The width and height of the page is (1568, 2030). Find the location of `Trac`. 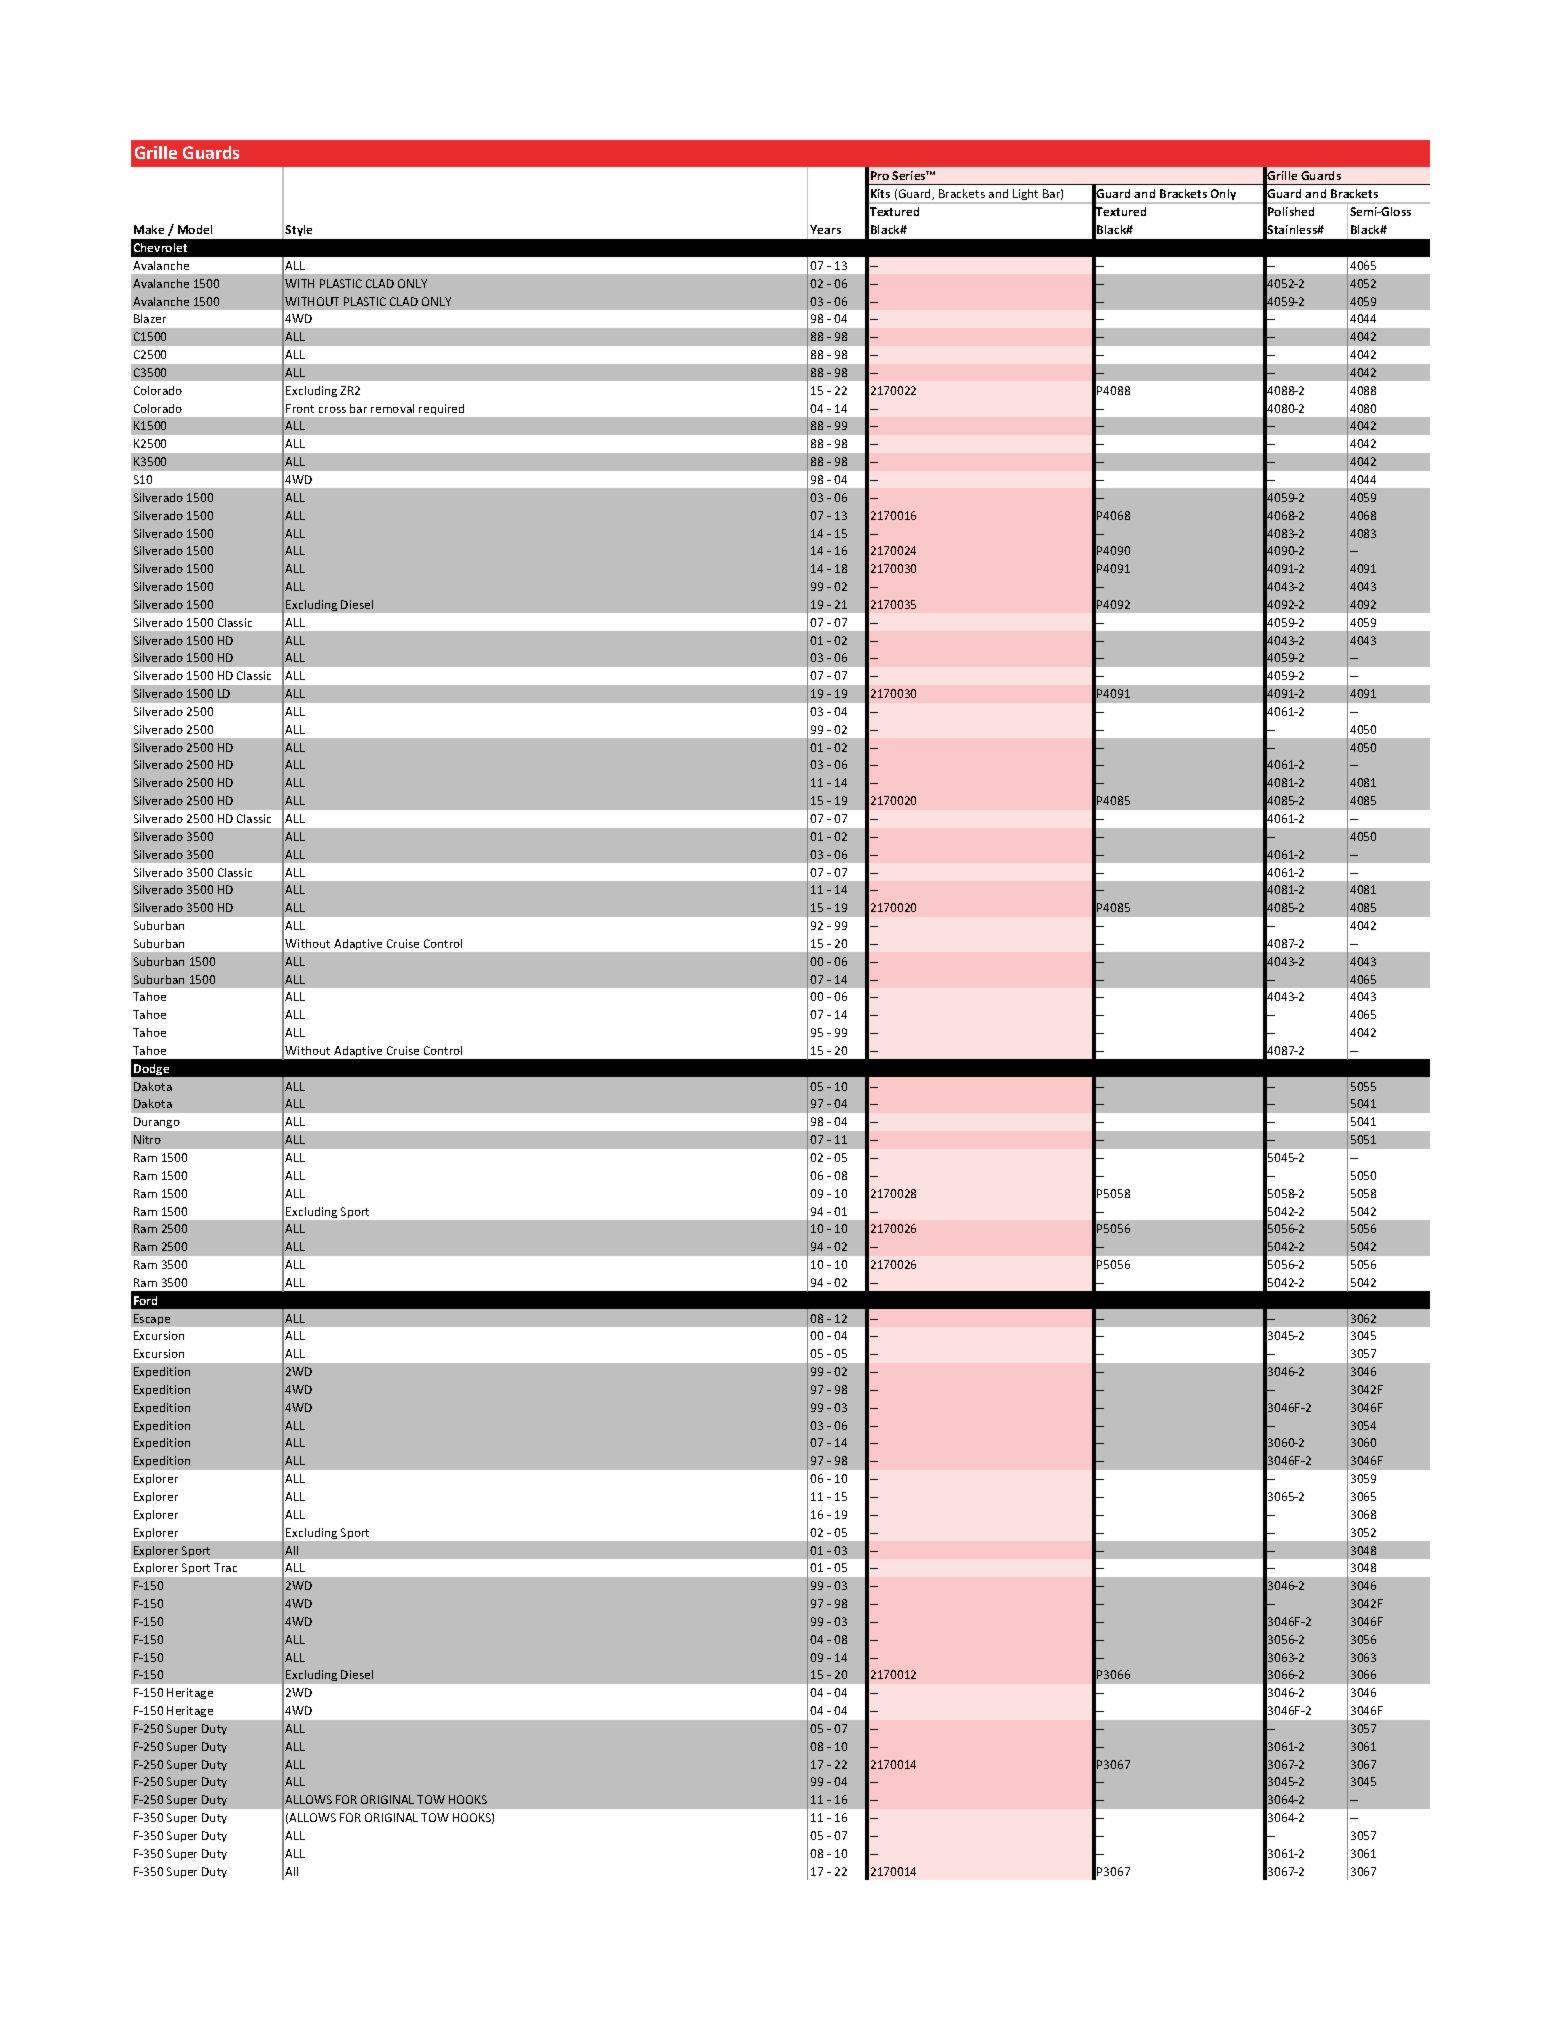

Trac is located at coordinates (225, 1567).
